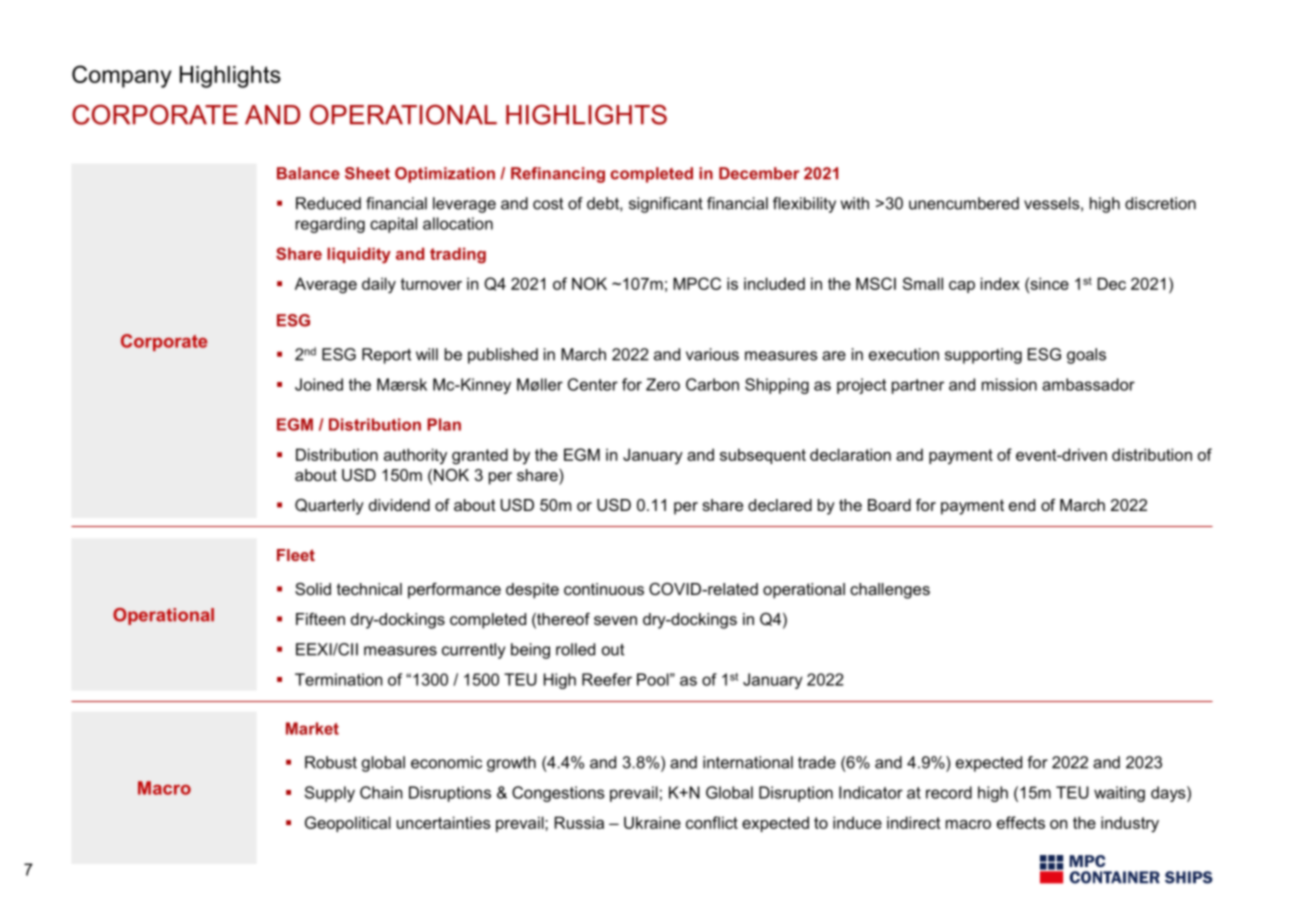  I want to click on authority, so click(415, 456).
